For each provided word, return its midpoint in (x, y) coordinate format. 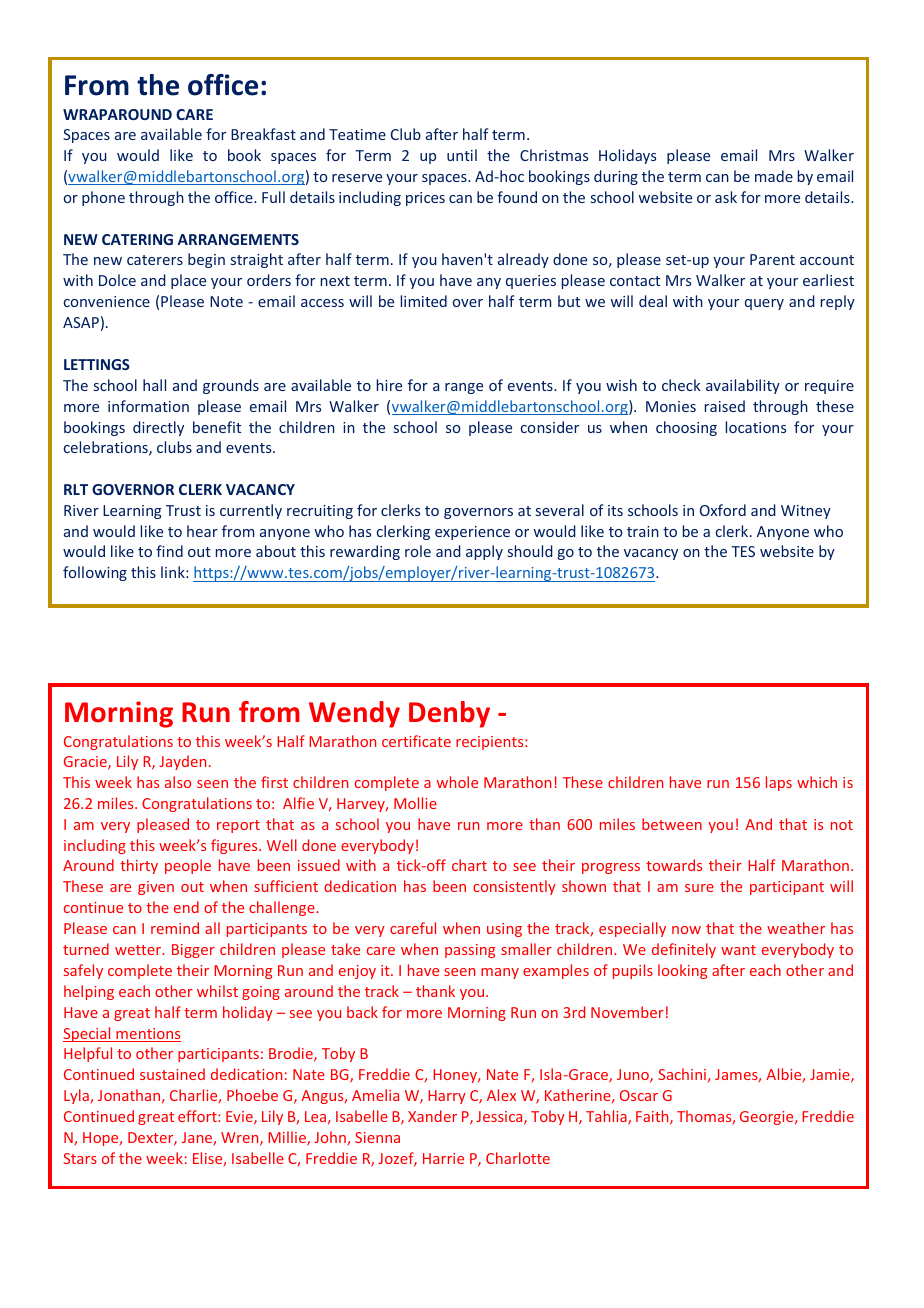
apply (484, 552)
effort (198, 1116)
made (774, 176)
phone (103, 198)
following (95, 573)
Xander (432, 1116)
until (462, 155)
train (643, 531)
